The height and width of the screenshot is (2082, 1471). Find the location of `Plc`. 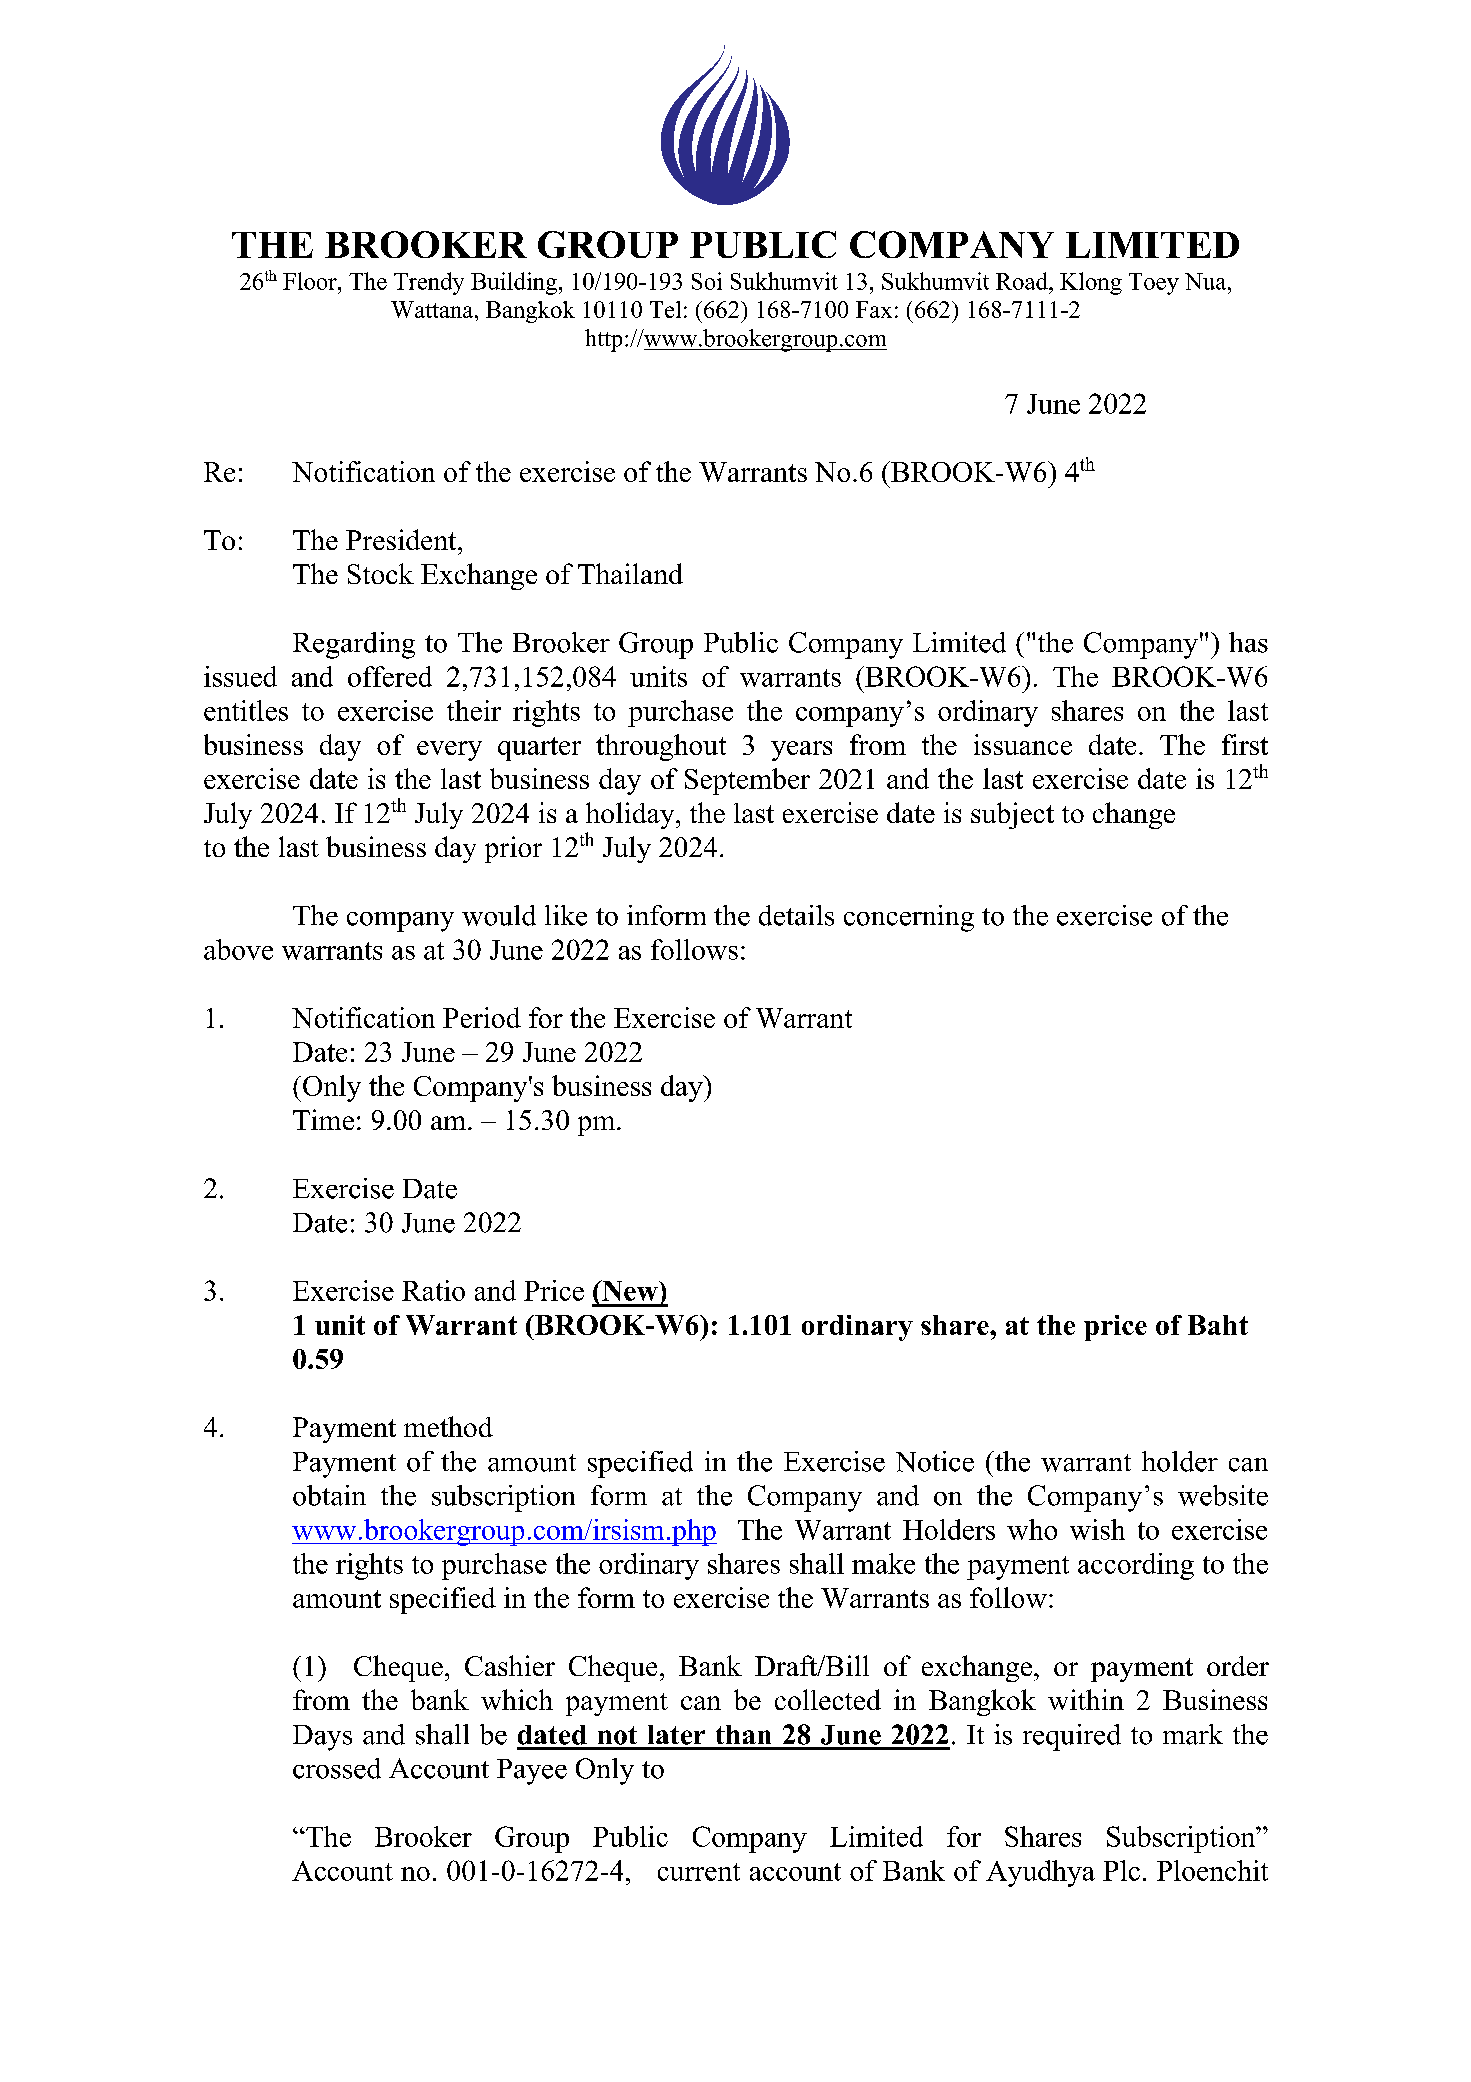

Plc is located at coordinates (1121, 1870).
